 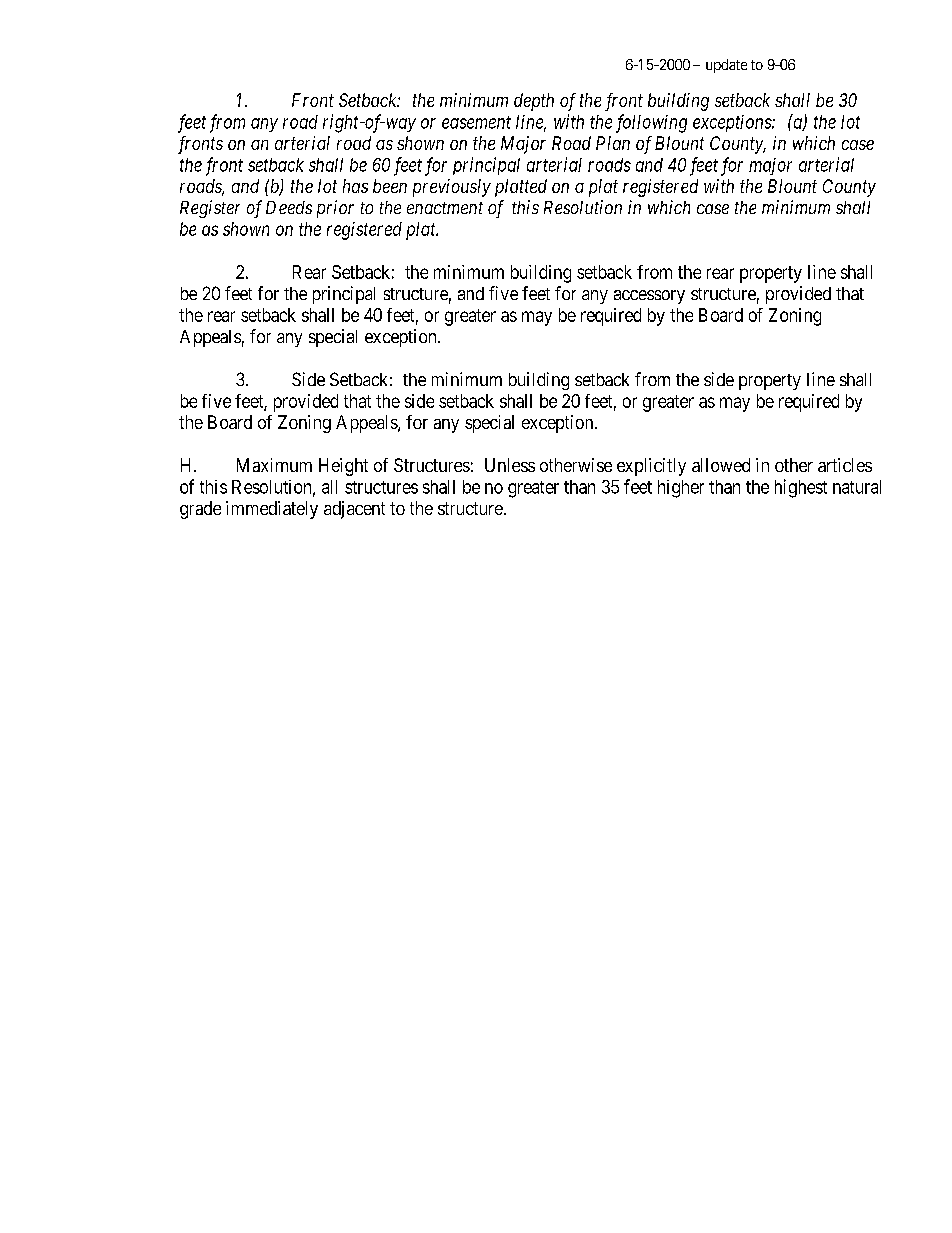 I want to click on depth, so click(x=534, y=102).
